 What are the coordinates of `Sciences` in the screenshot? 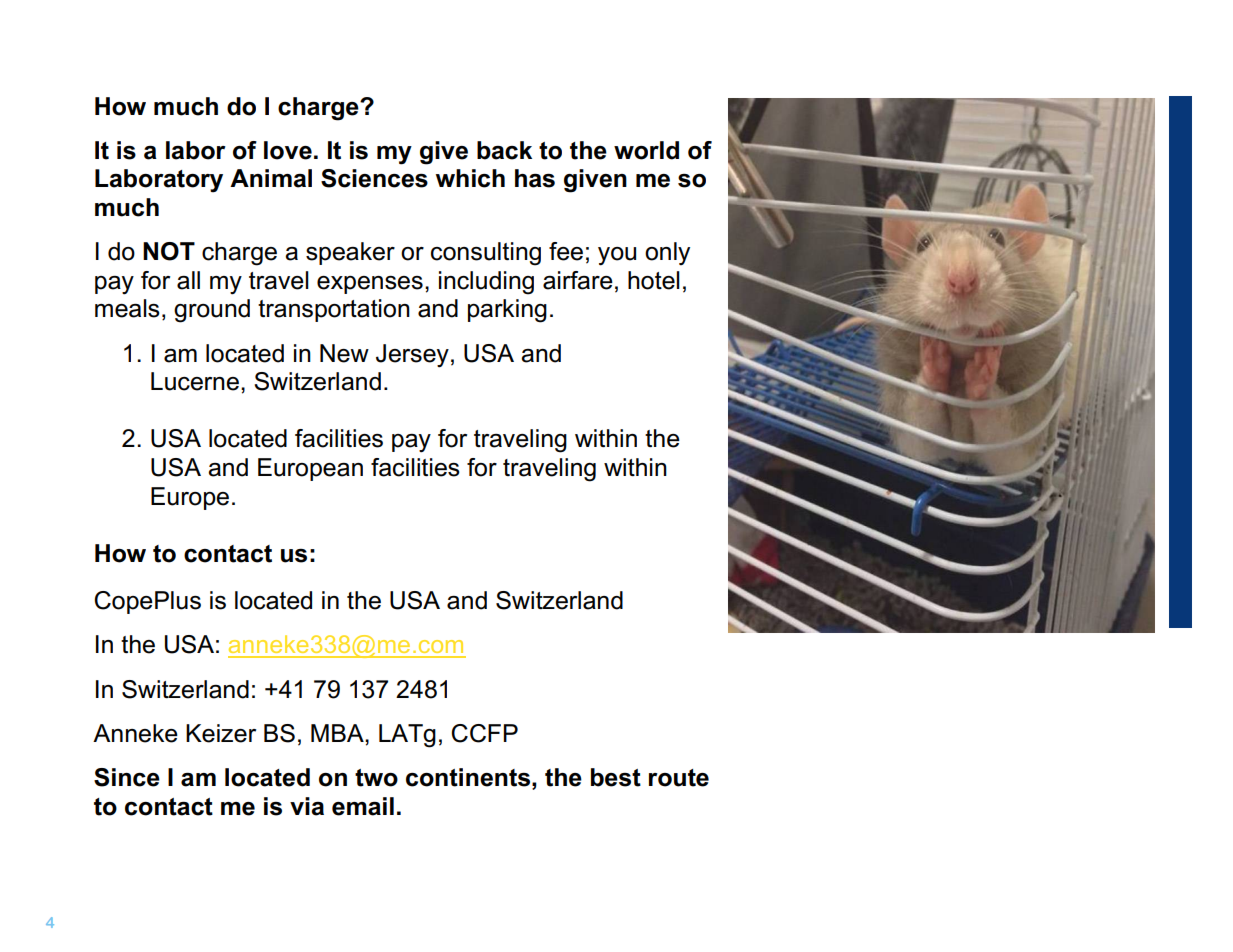 It's located at (374, 178).
